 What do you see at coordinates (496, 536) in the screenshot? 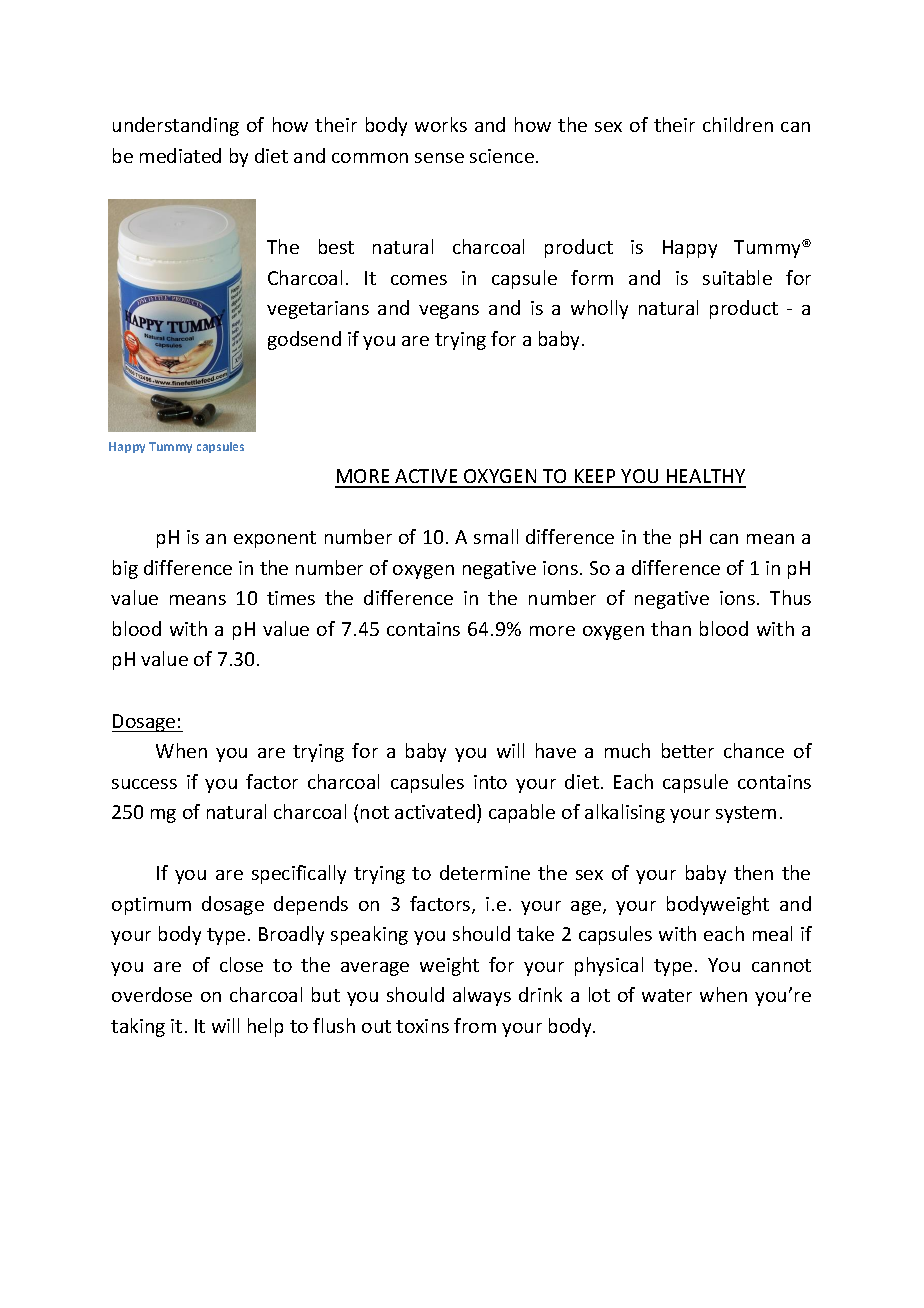
I see `small` at bounding box center [496, 536].
